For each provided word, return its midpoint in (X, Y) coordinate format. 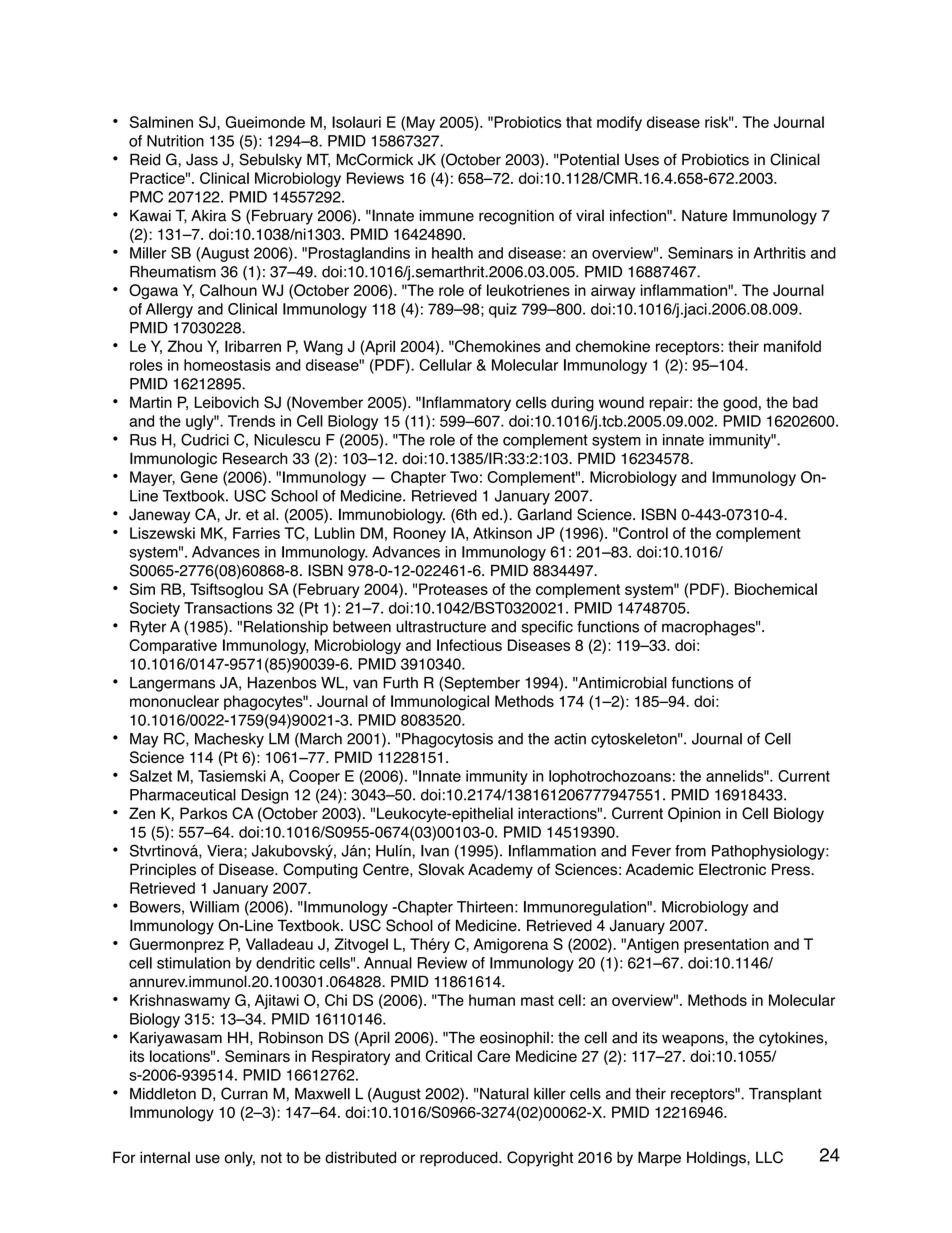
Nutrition (175, 141)
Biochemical (776, 589)
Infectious (469, 645)
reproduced (460, 1158)
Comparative (173, 646)
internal (165, 1157)
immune (446, 216)
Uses (642, 160)
